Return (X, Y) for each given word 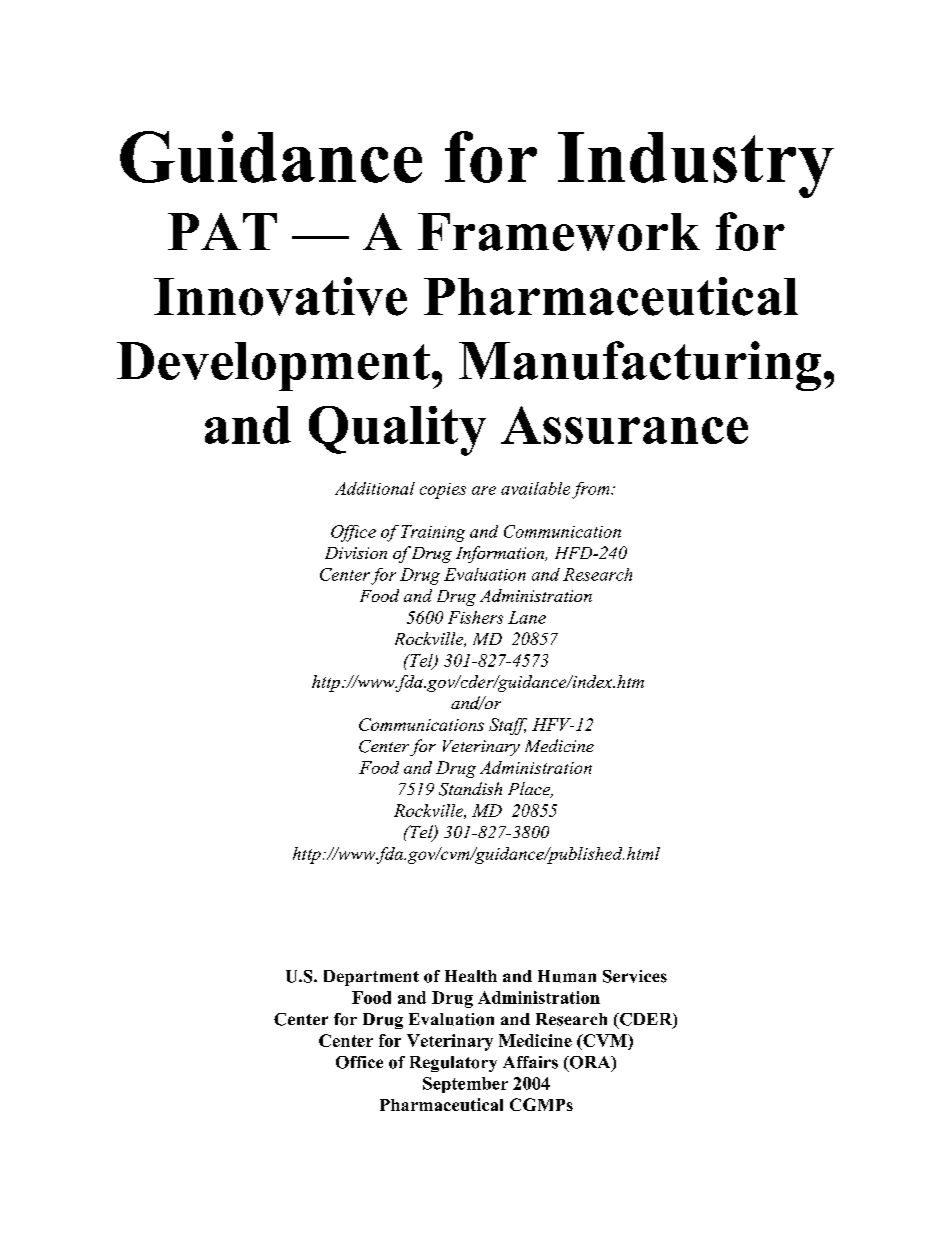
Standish (470, 789)
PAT (222, 231)
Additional (375, 488)
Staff (508, 726)
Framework (559, 232)
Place (530, 790)
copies (443, 491)
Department (371, 978)
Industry (696, 165)
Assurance (624, 425)
